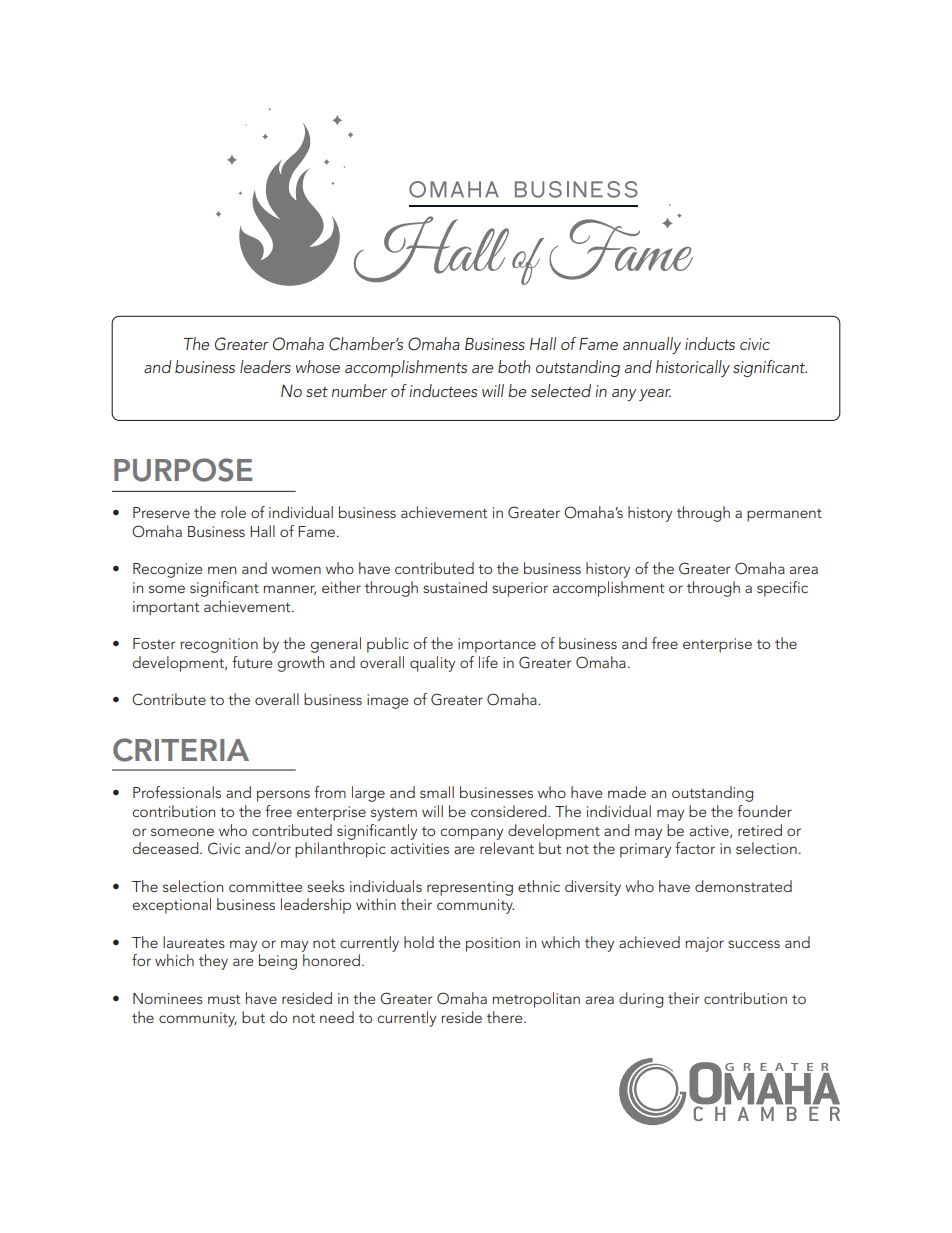 The width and height of the page is (952, 1233). What do you see at coordinates (782, 589) in the page?
I see `specific` at bounding box center [782, 589].
